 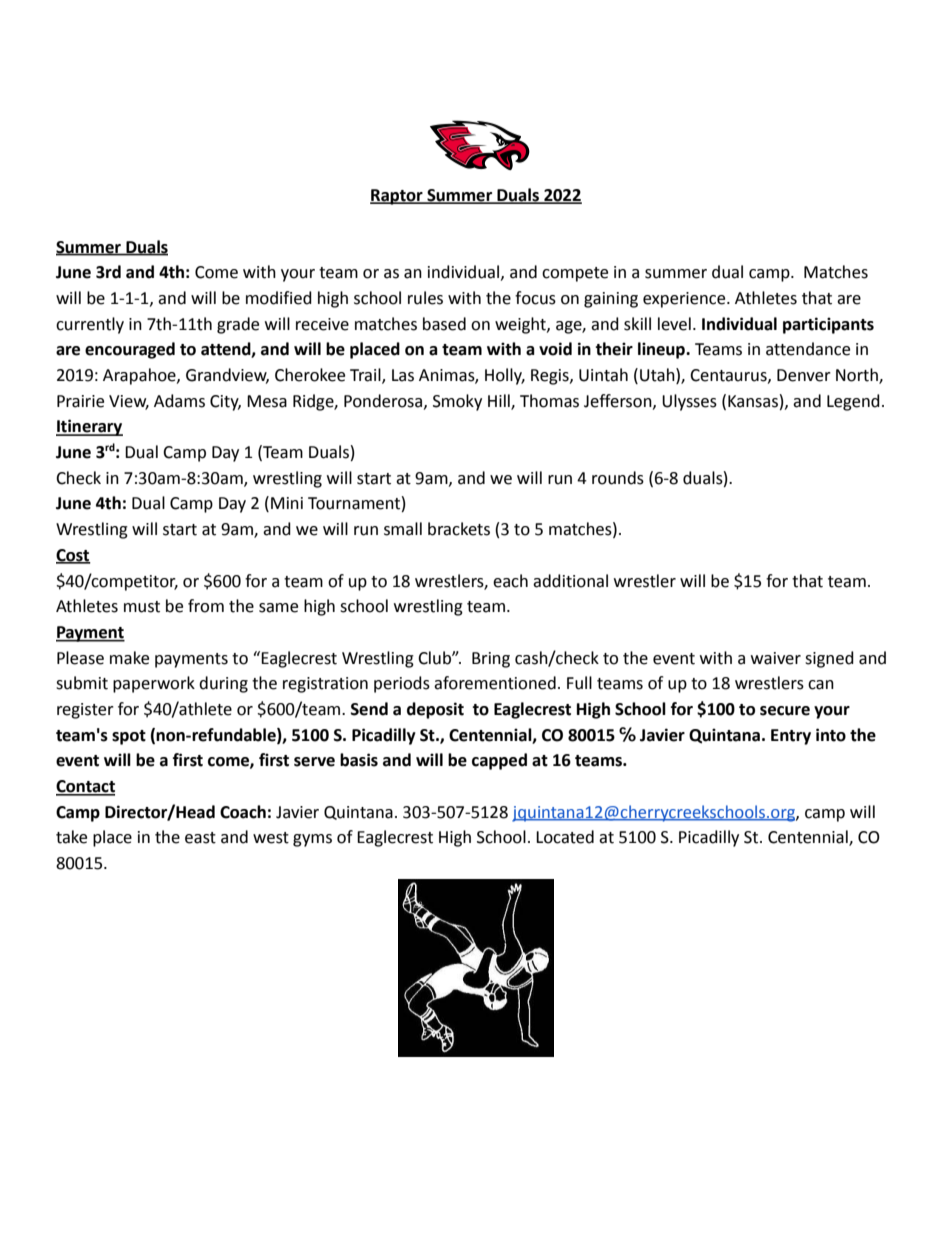 What do you see at coordinates (776, 658) in the screenshot?
I see `waiver` at bounding box center [776, 658].
